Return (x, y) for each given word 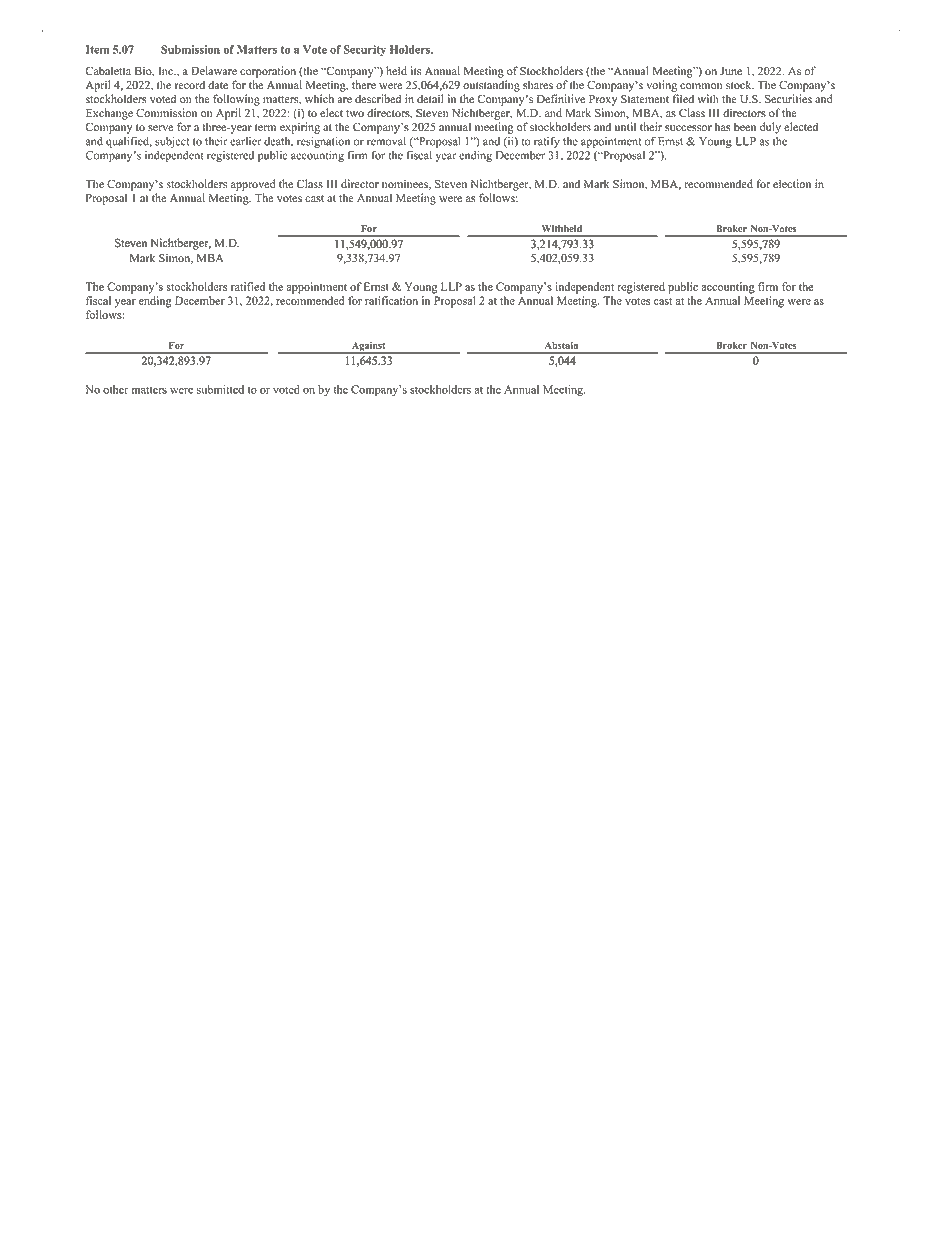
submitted (220, 389)
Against (368, 348)
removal (386, 141)
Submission (190, 49)
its (416, 71)
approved (253, 185)
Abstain (561, 345)
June (731, 71)
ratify (547, 142)
